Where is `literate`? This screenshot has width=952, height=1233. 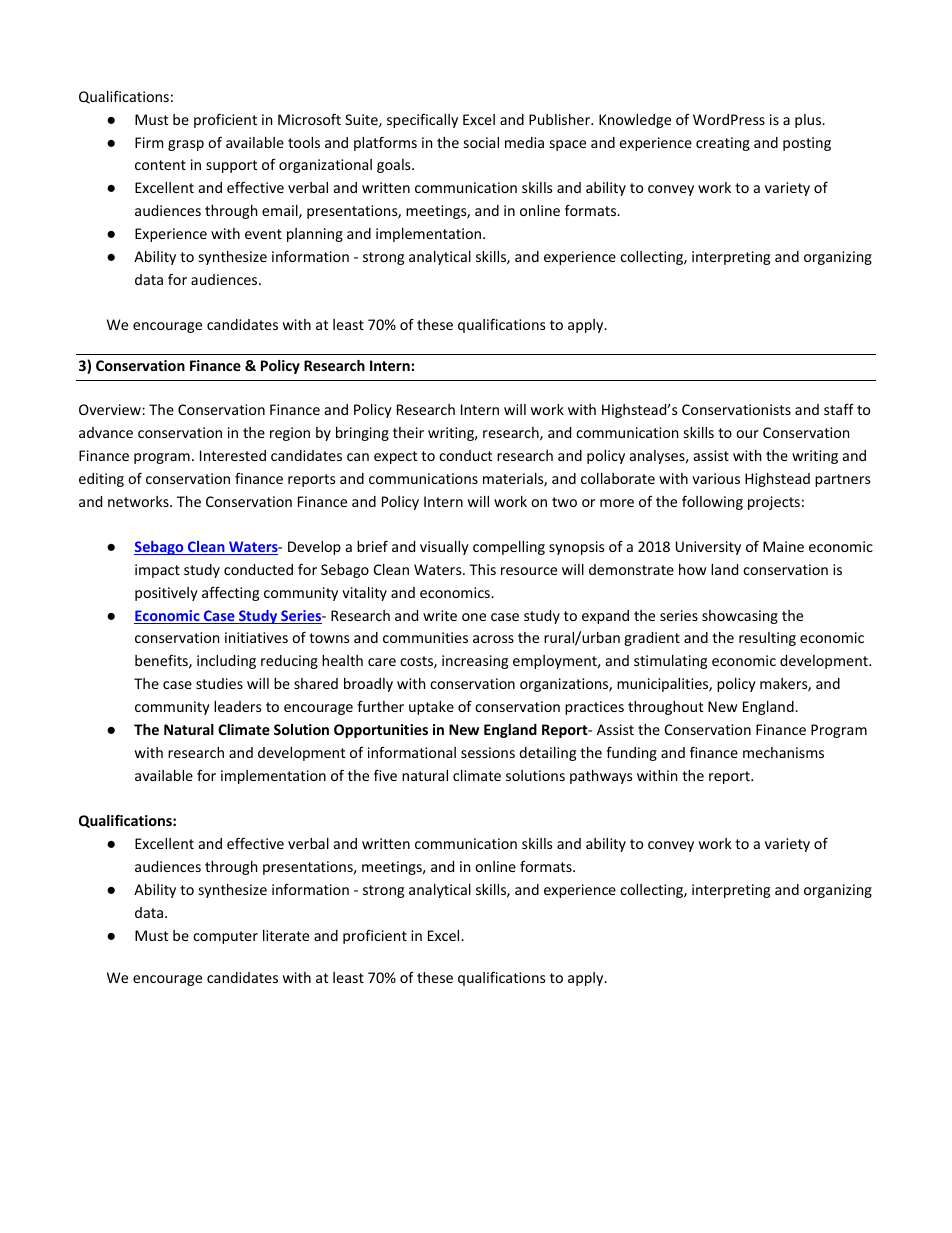 literate is located at coordinates (286, 935).
